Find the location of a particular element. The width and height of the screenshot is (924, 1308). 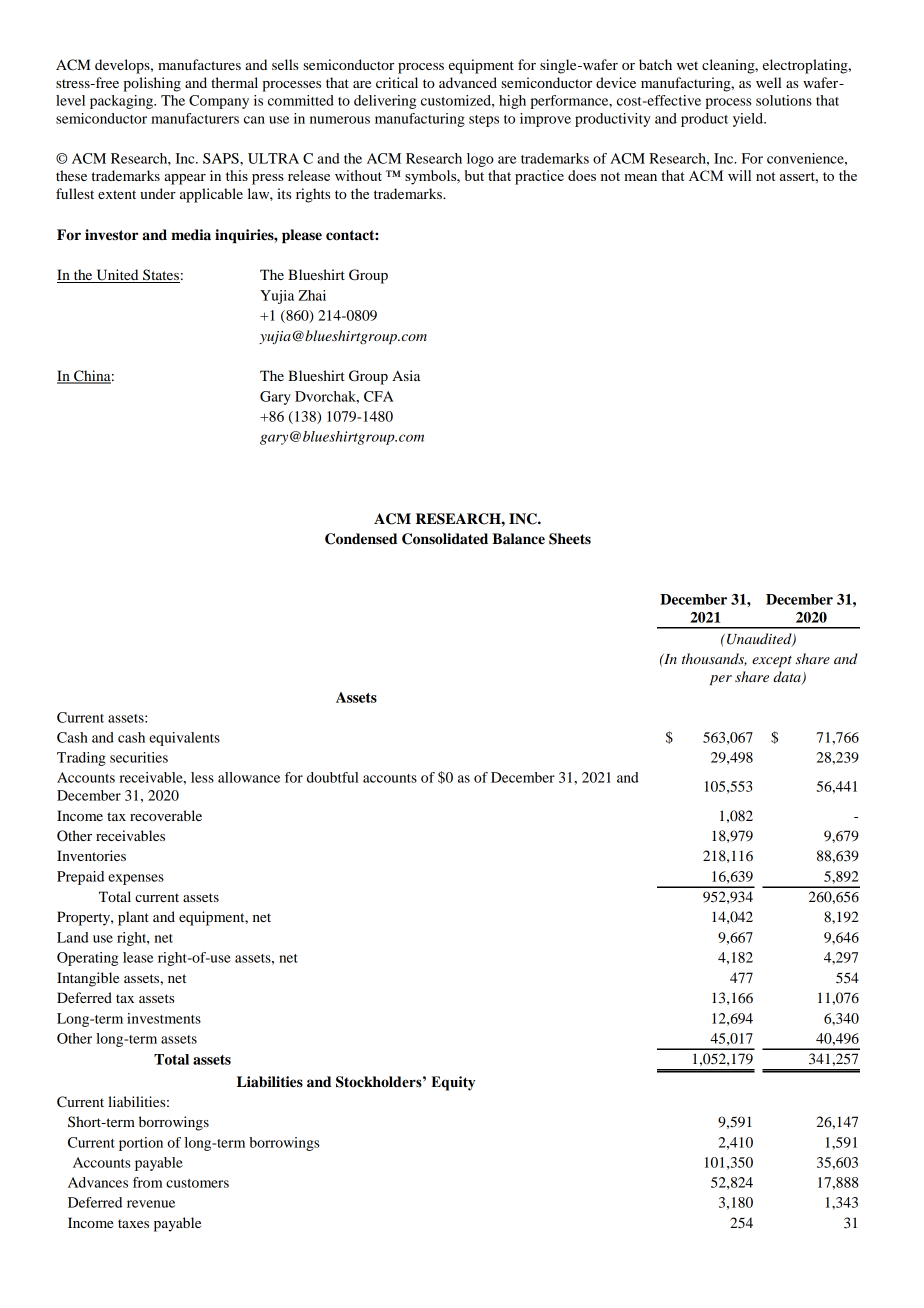

from is located at coordinates (147, 1182).
